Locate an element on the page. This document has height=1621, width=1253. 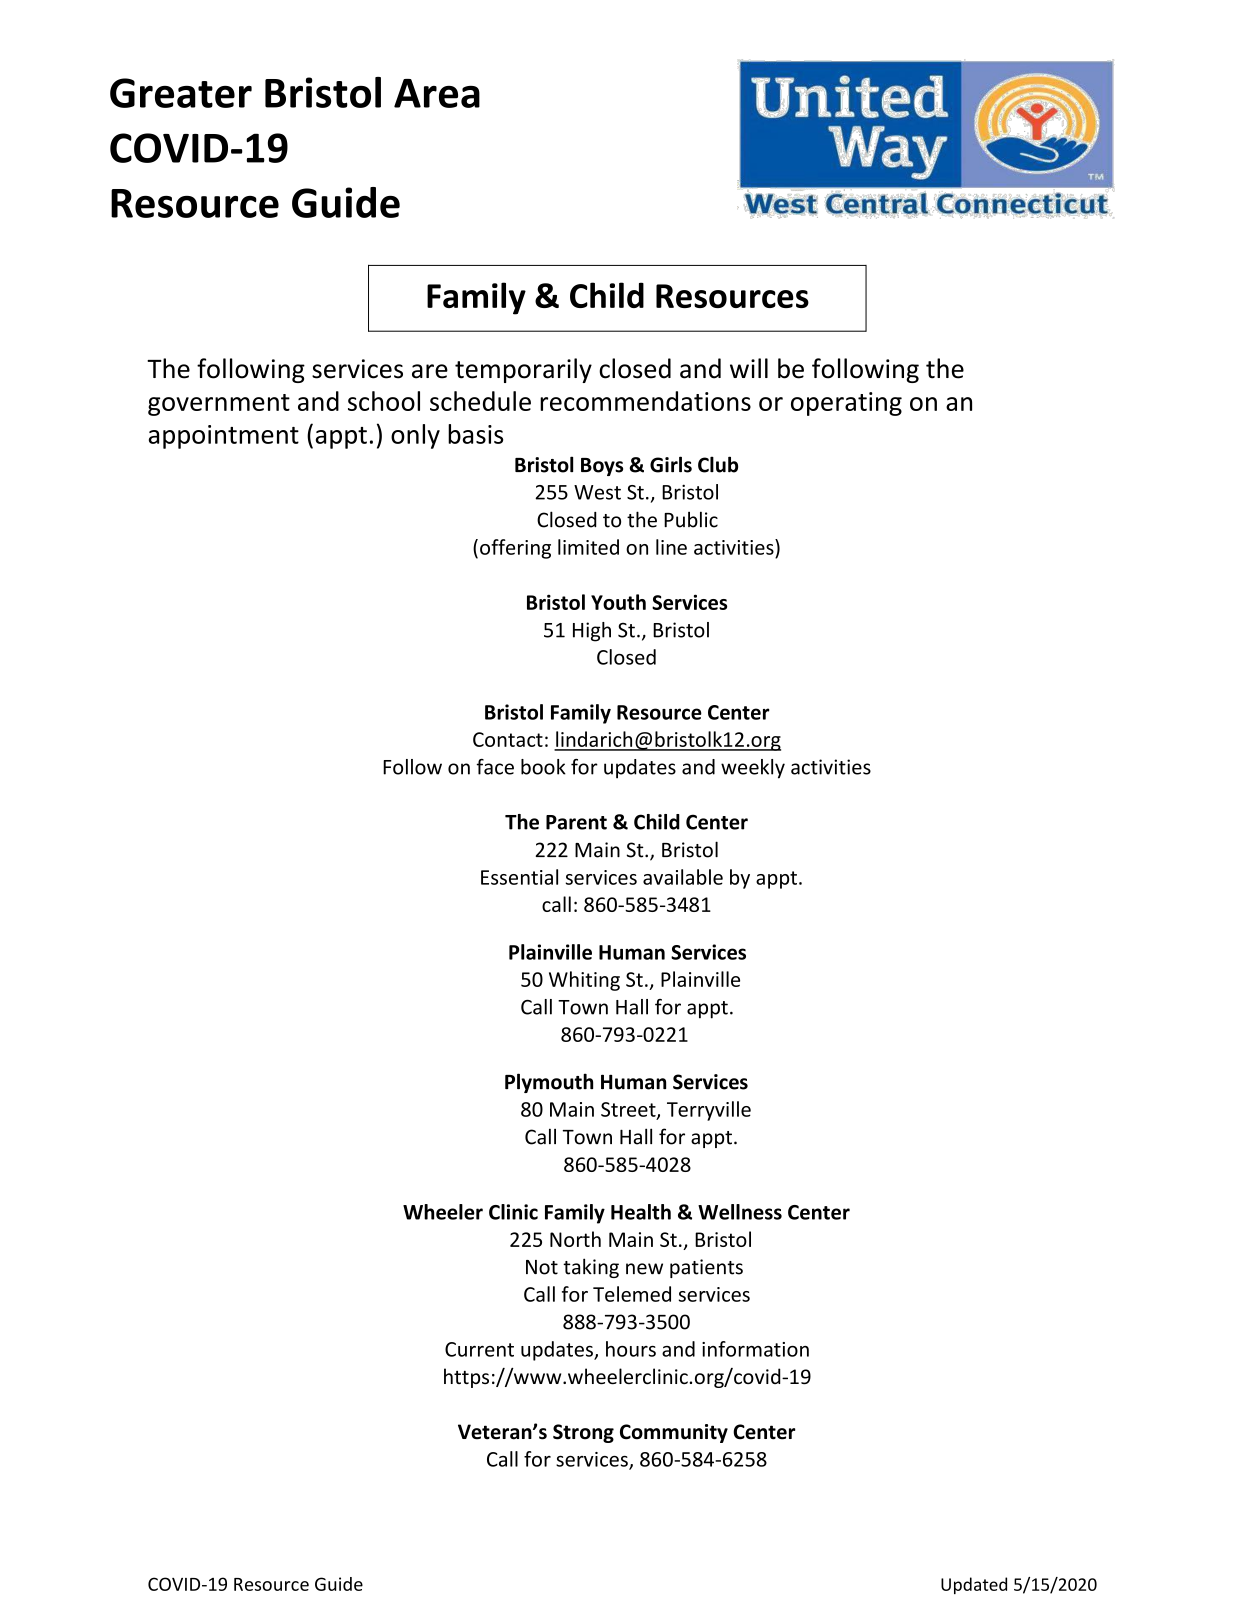
Greater is located at coordinates (181, 93).
